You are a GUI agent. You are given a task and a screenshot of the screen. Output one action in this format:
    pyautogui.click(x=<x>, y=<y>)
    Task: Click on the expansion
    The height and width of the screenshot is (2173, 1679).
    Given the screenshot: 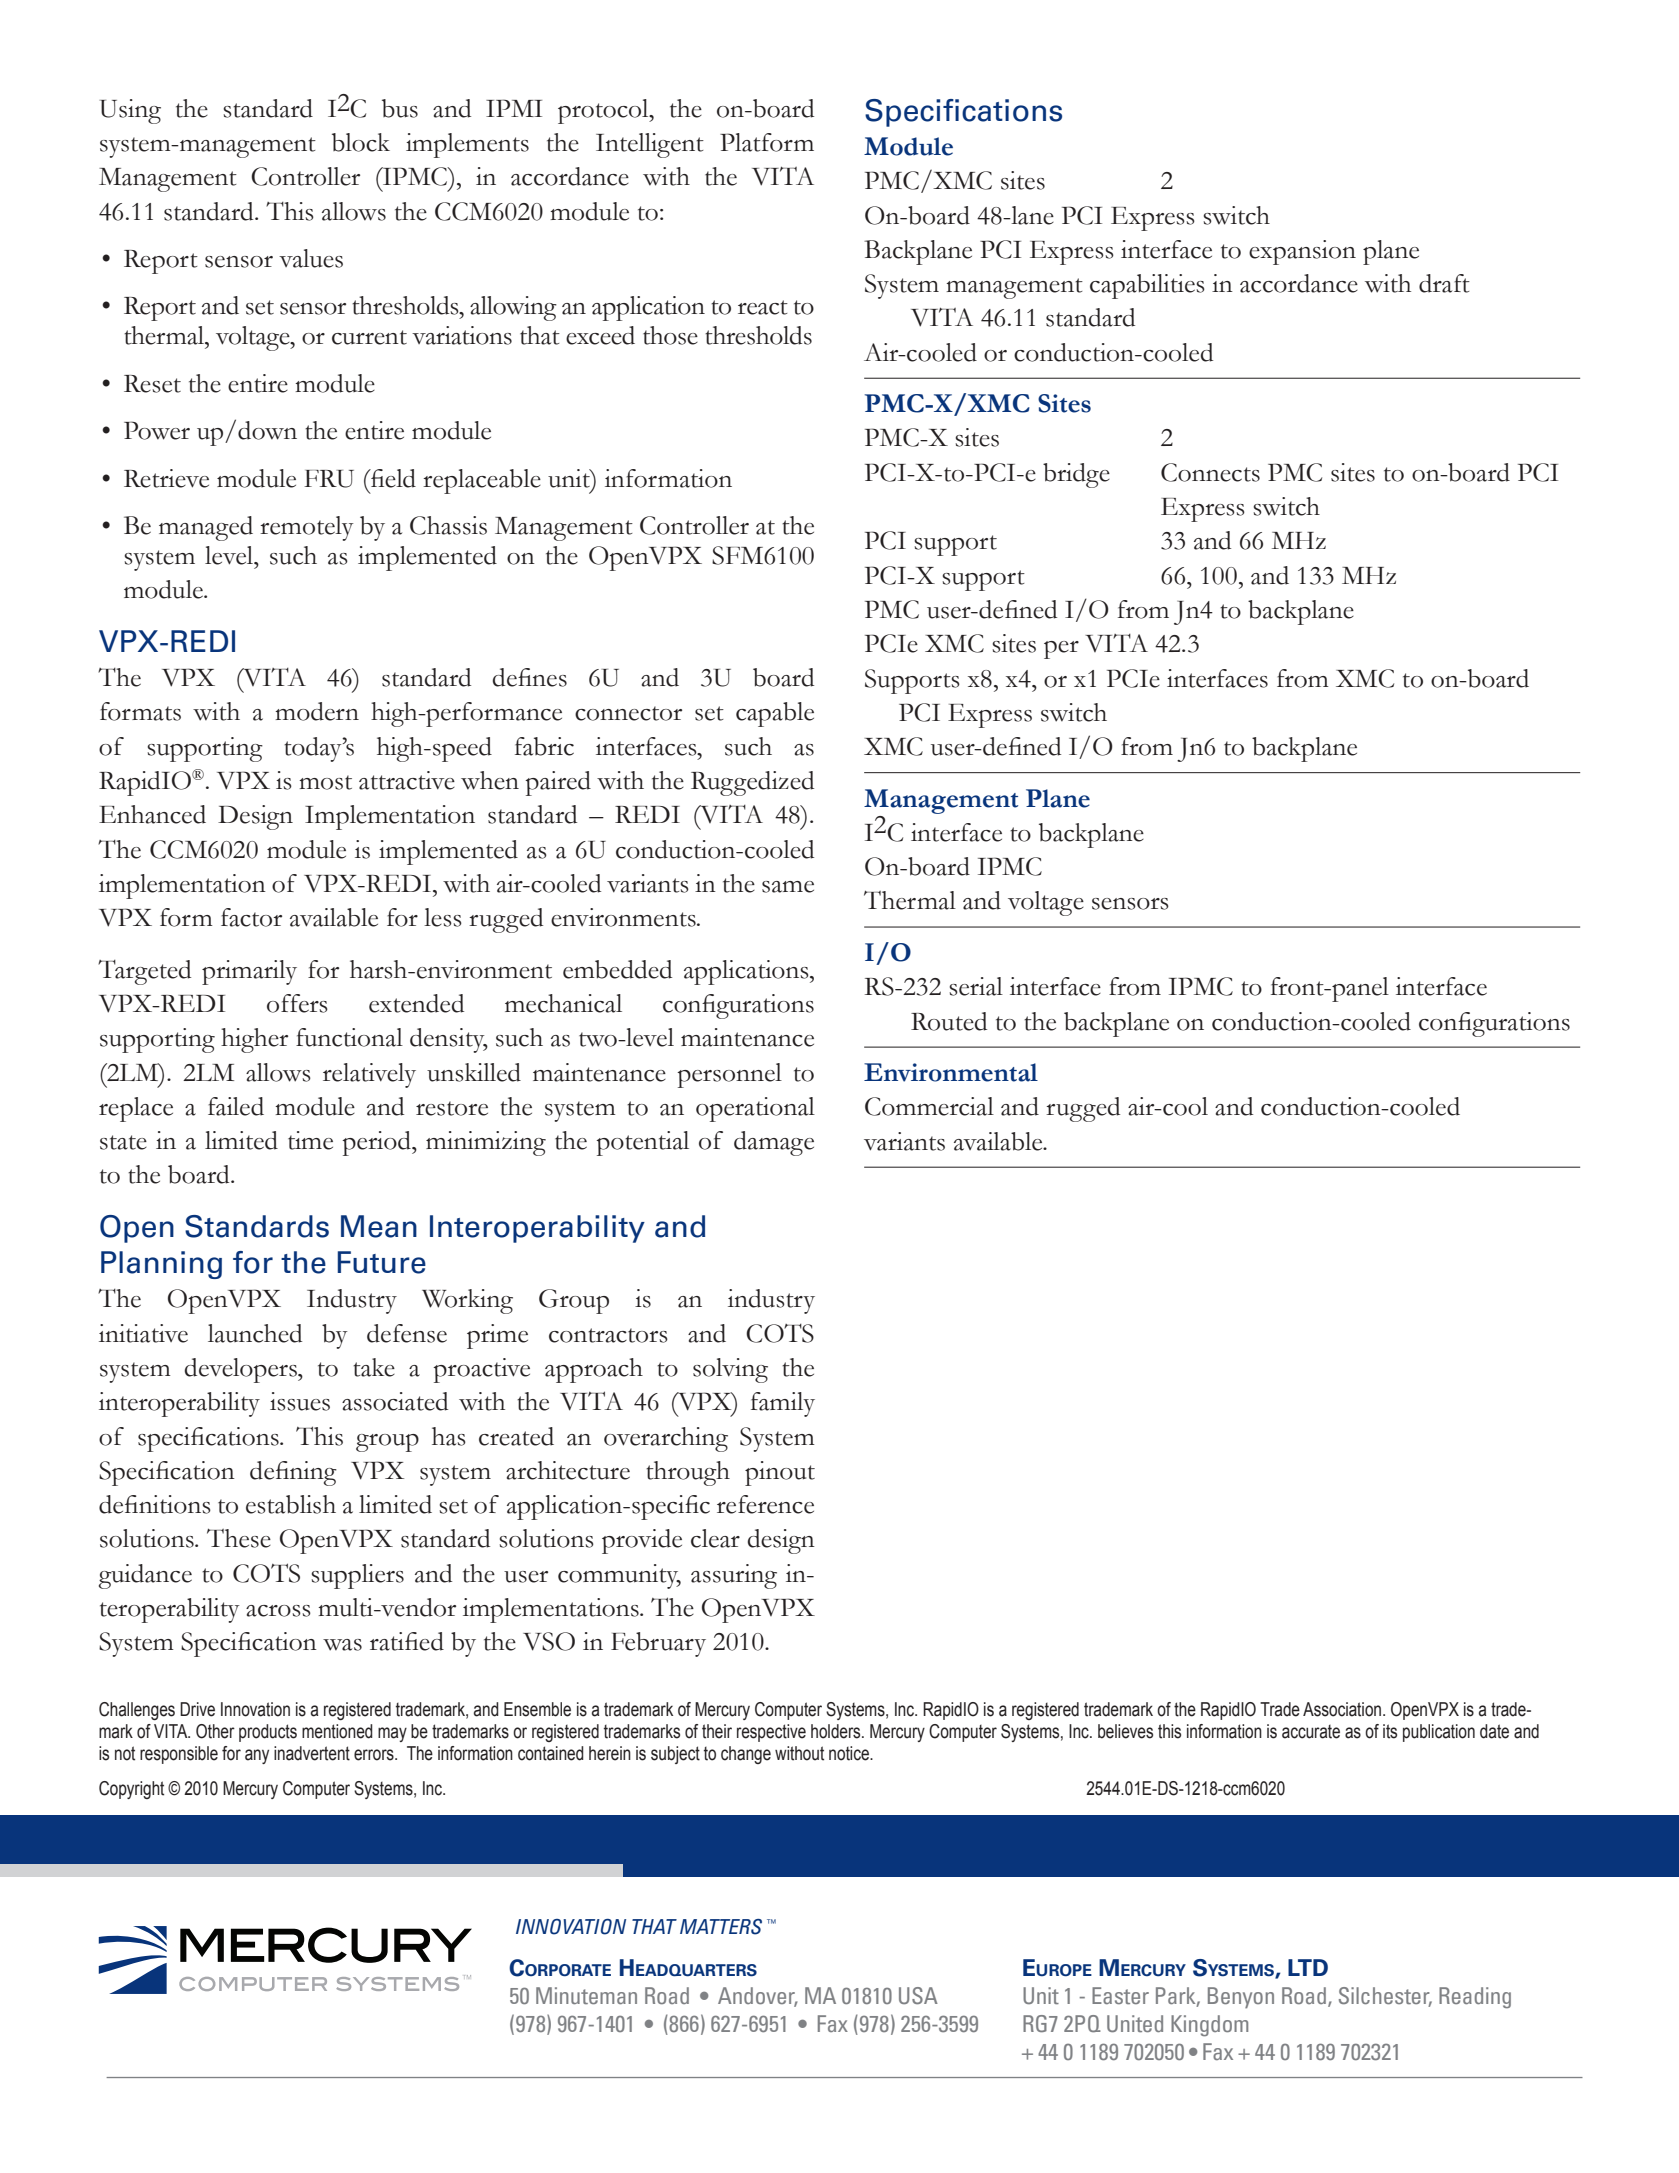 What is the action you would take?
    pyautogui.click(x=1302, y=252)
